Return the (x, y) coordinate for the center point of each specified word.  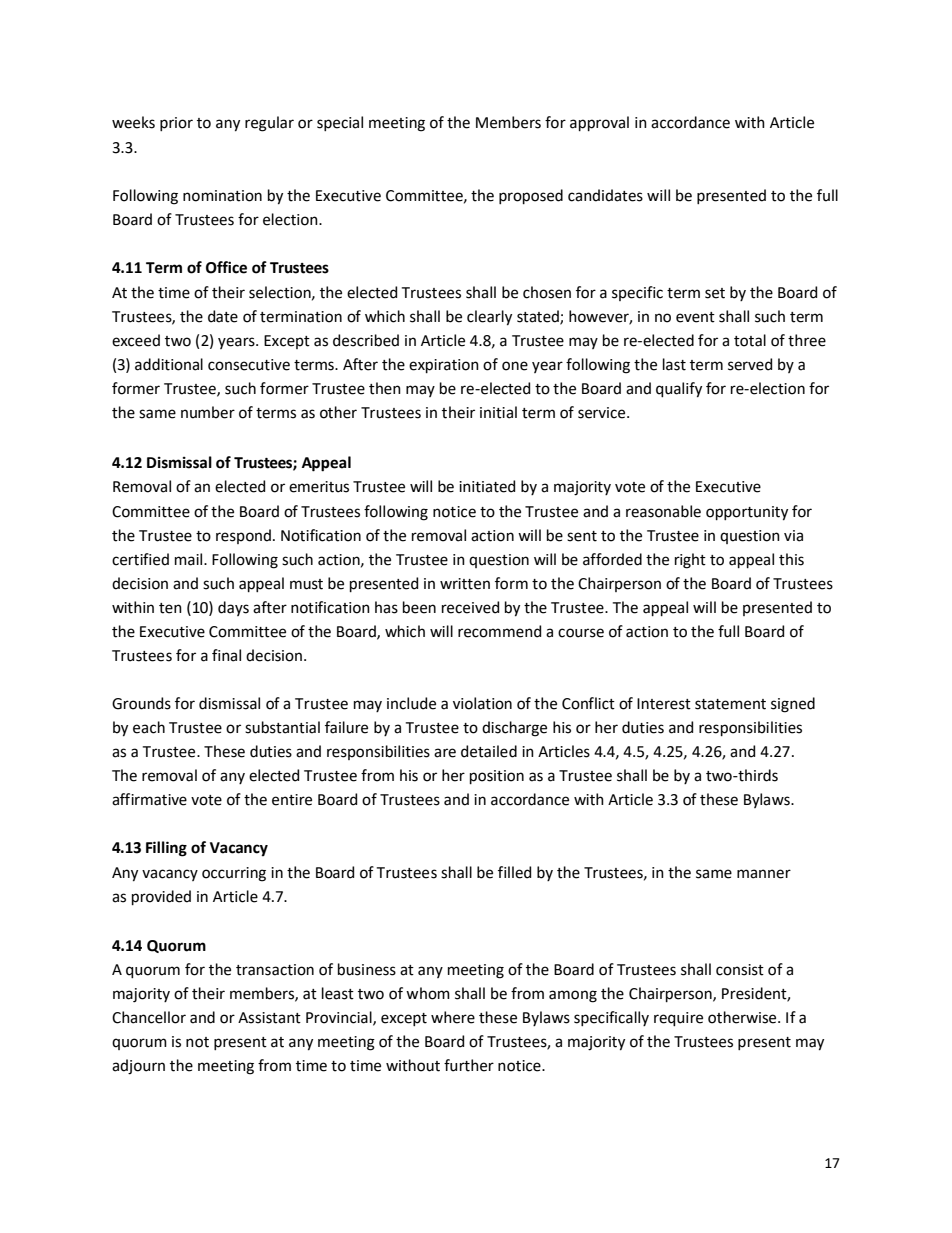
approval (599, 123)
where (453, 1017)
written (465, 584)
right (690, 561)
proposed (531, 196)
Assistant (269, 1018)
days (233, 608)
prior (176, 124)
